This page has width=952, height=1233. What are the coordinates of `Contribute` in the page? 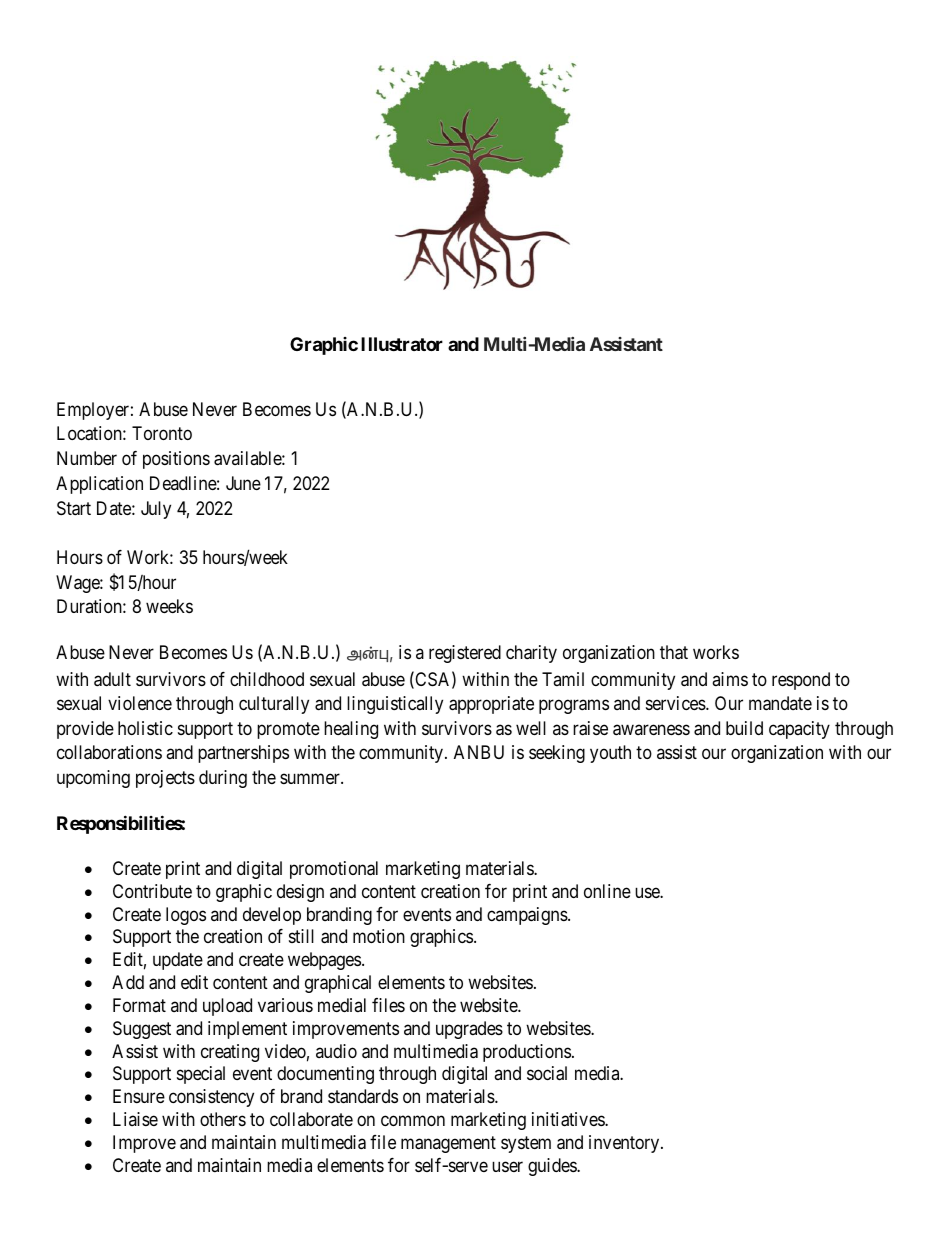 It's located at (152, 891).
